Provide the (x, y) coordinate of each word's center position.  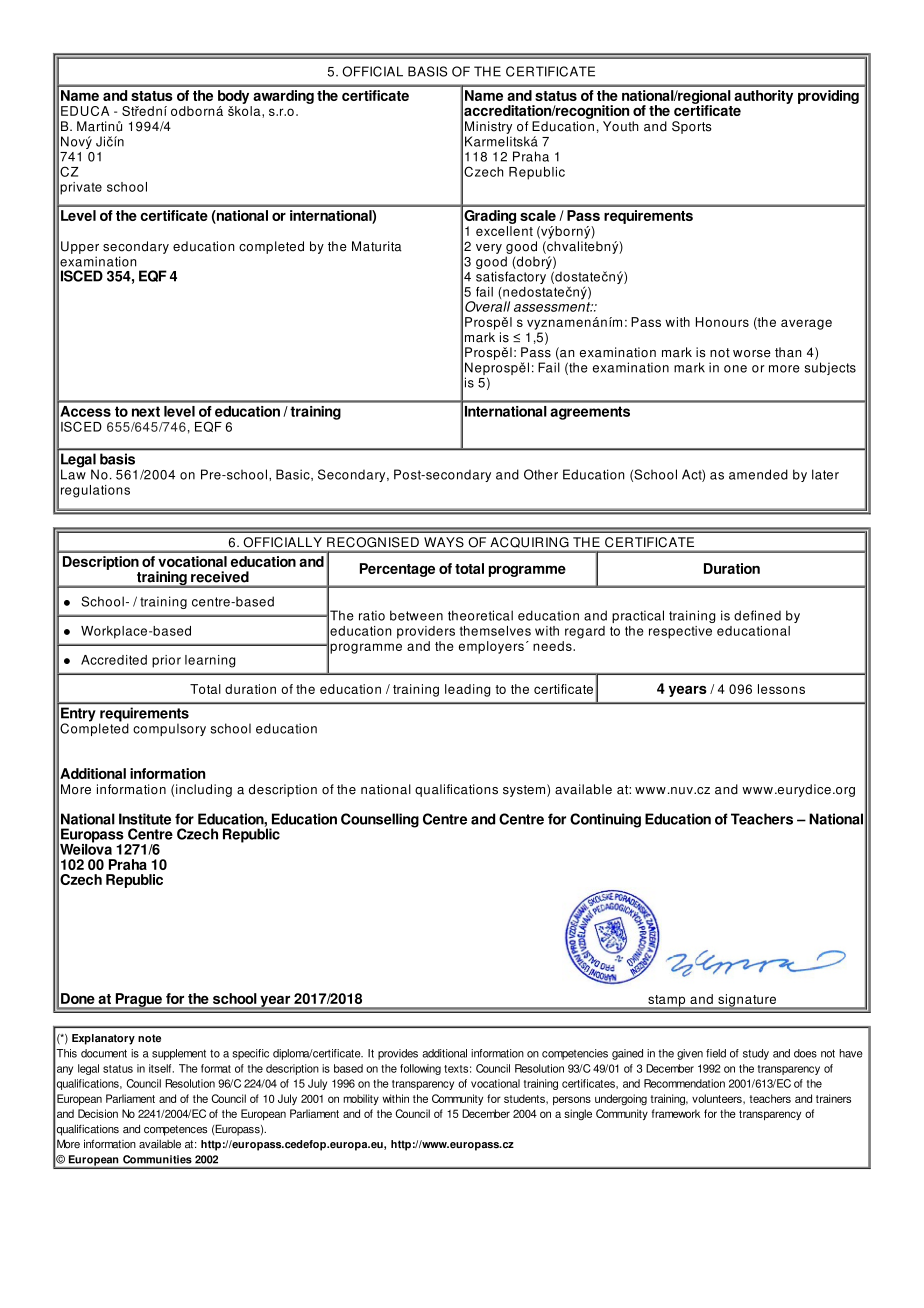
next (146, 411)
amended (758, 474)
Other (541, 474)
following (420, 1069)
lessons (781, 689)
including (204, 790)
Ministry (488, 127)
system (525, 790)
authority (763, 97)
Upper (80, 247)
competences (175, 1130)
